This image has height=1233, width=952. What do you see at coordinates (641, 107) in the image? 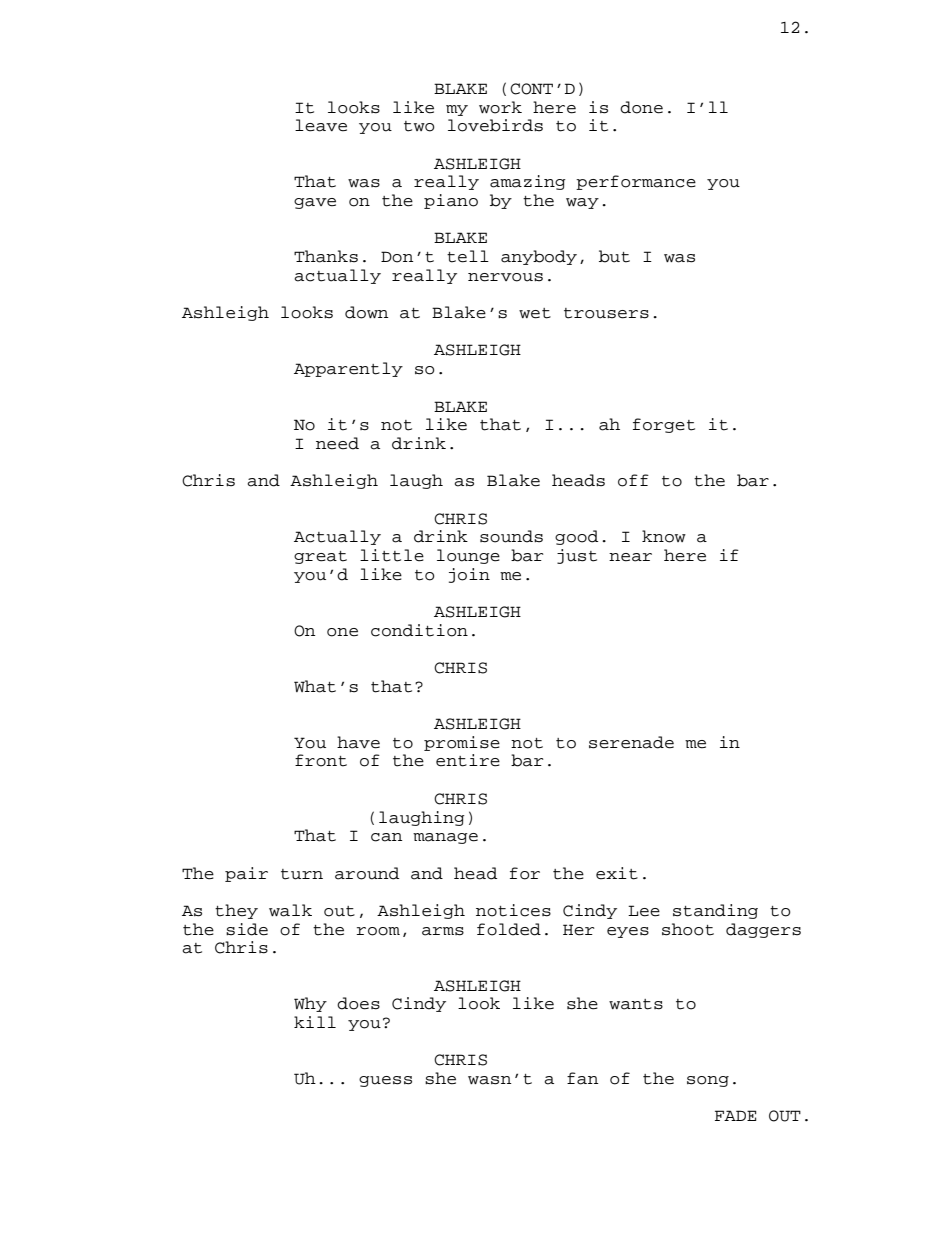
I see `done` at bounding box center [641, 107].
